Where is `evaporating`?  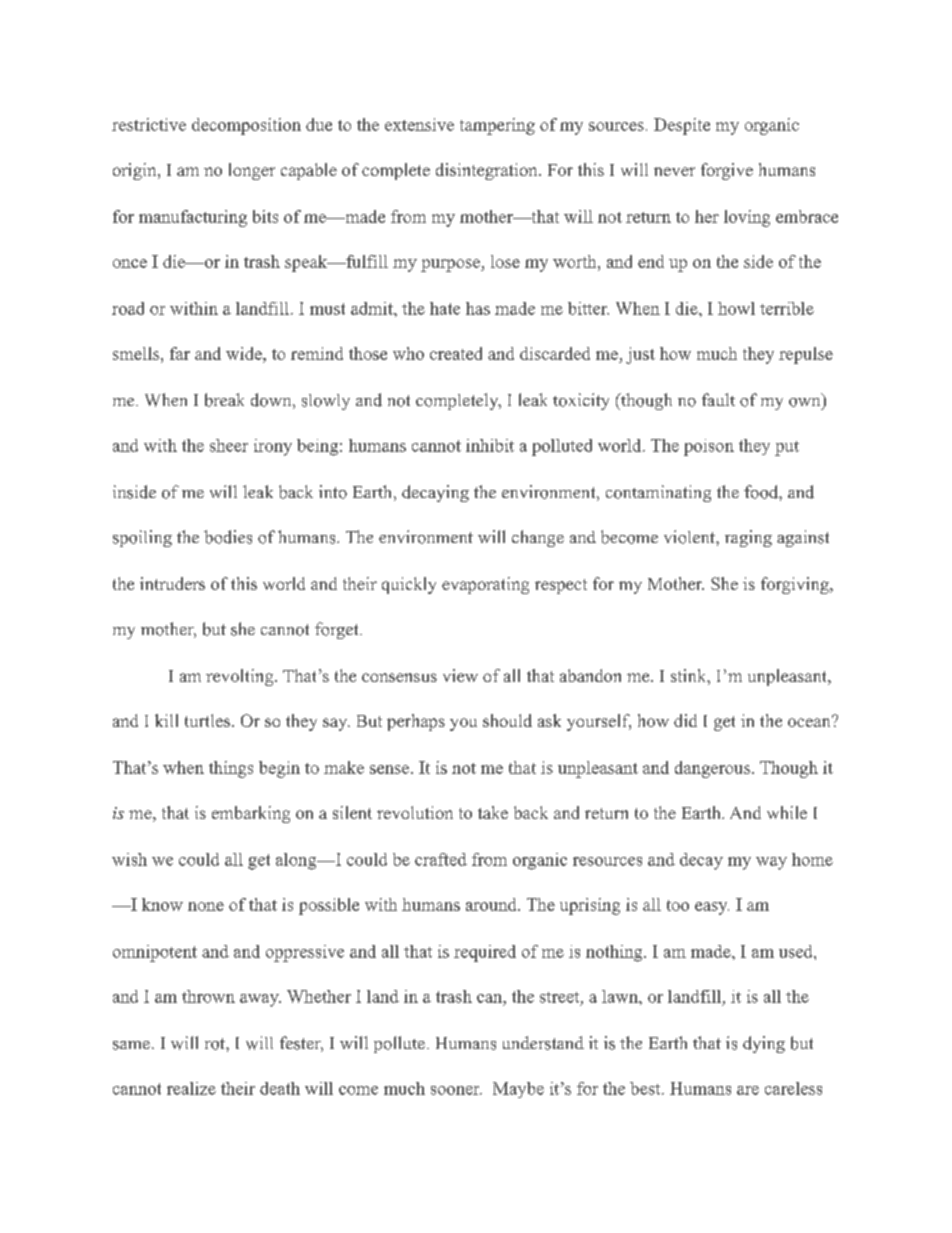
evaporating is located at coordinates (485, 585).
